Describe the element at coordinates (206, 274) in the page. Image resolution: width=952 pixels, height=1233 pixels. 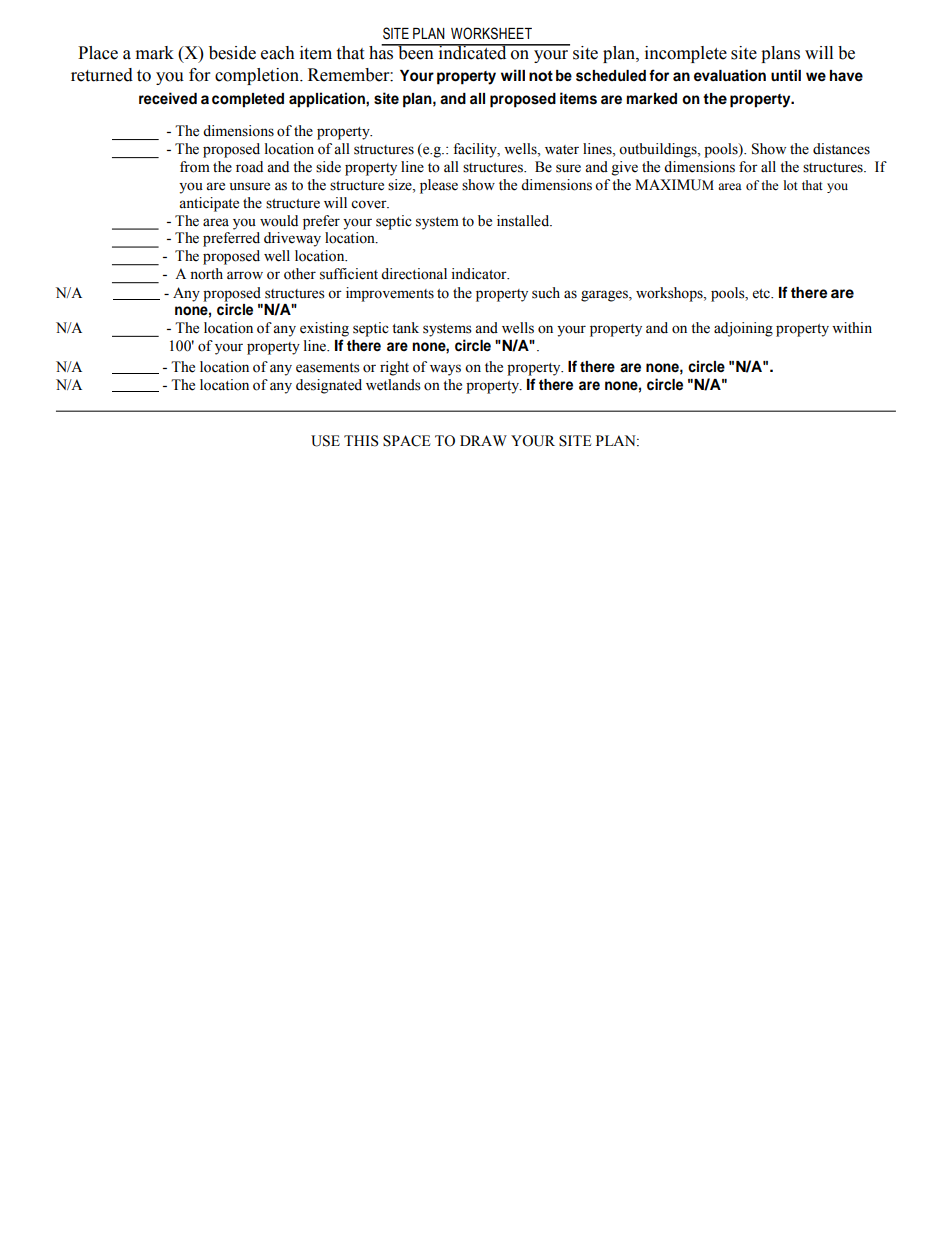
I see `north` at that location.
